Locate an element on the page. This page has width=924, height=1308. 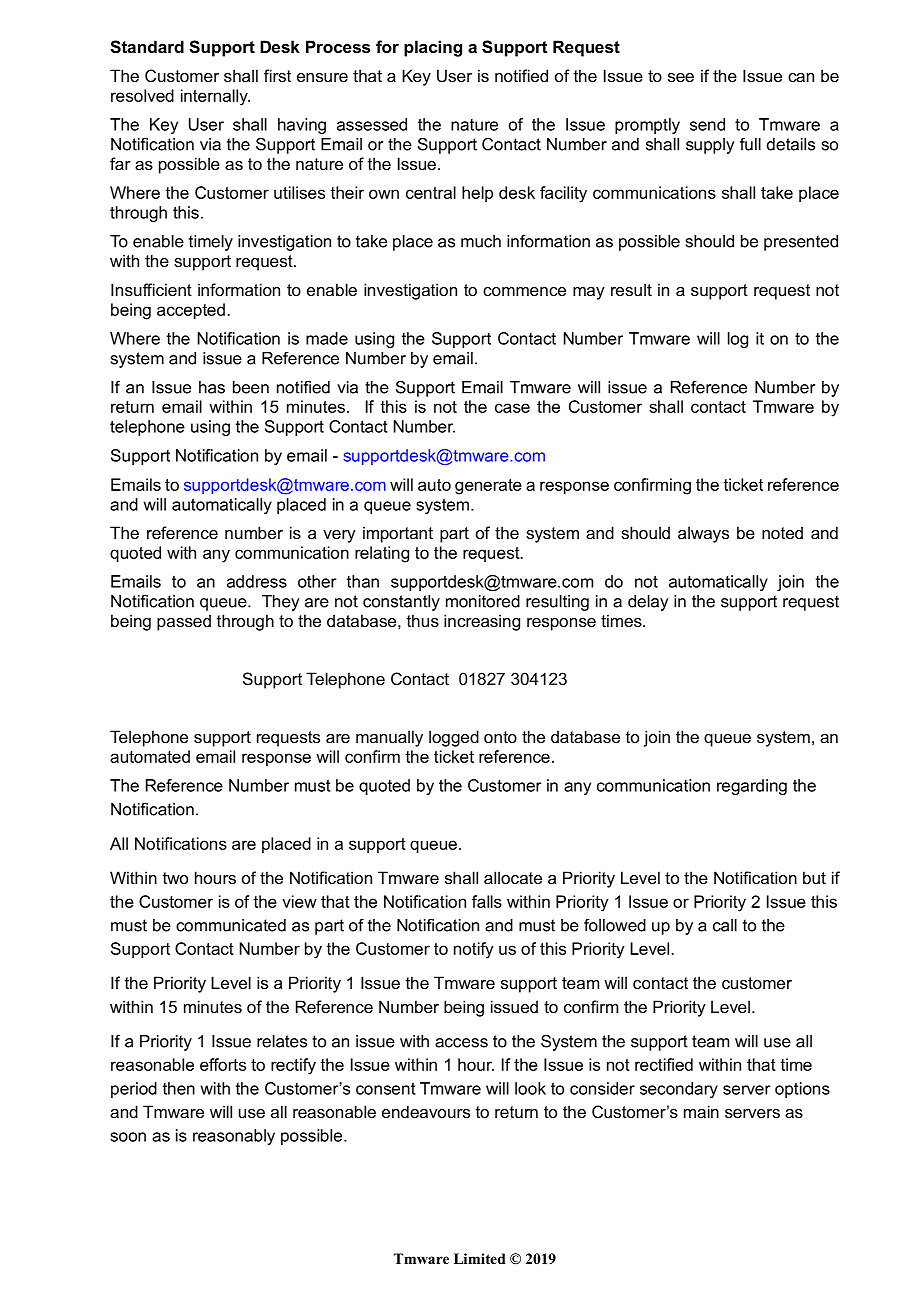
see is located at coordinates (681, 77).
